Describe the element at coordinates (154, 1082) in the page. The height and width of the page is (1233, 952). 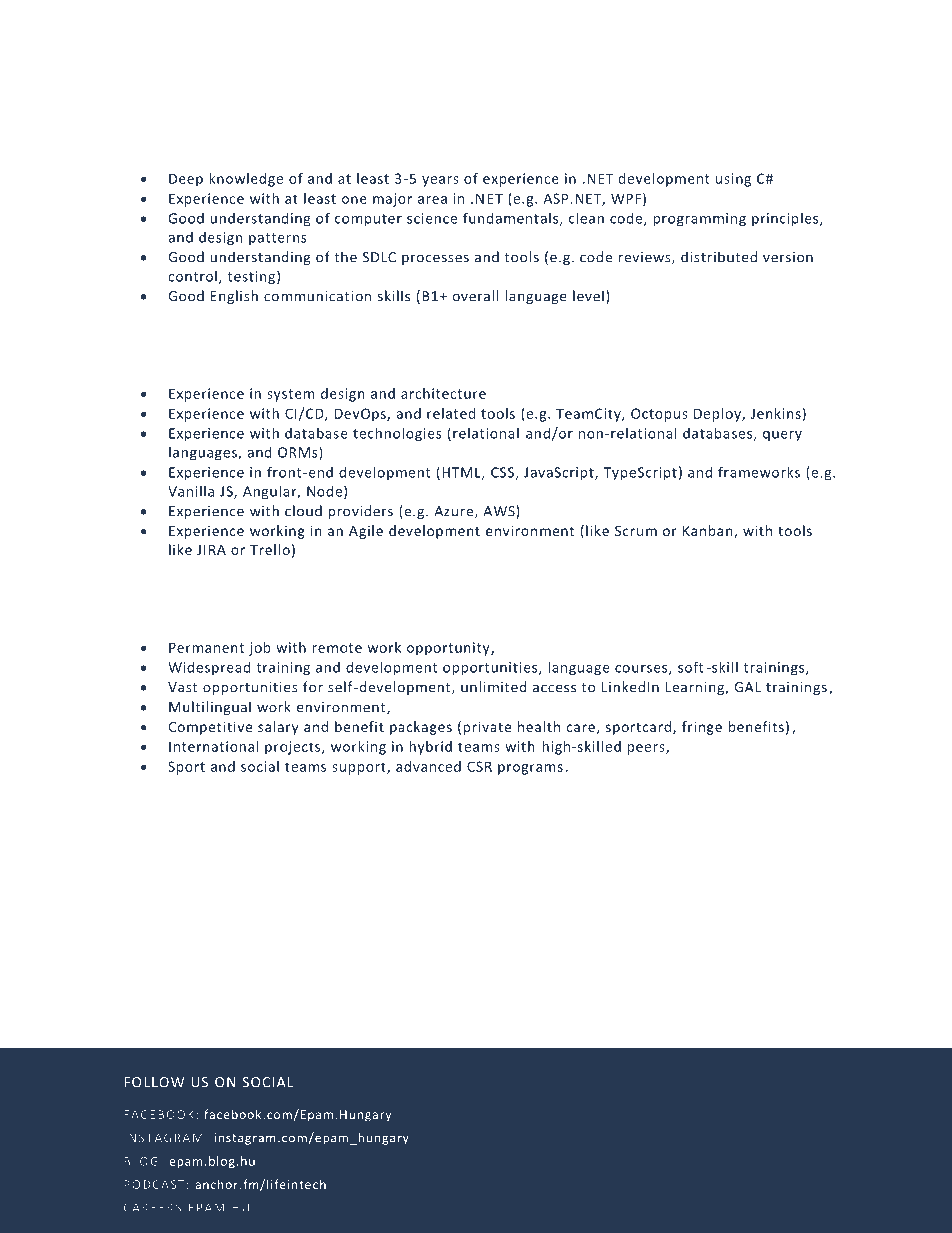
I see `FOLLOW` at that location.
